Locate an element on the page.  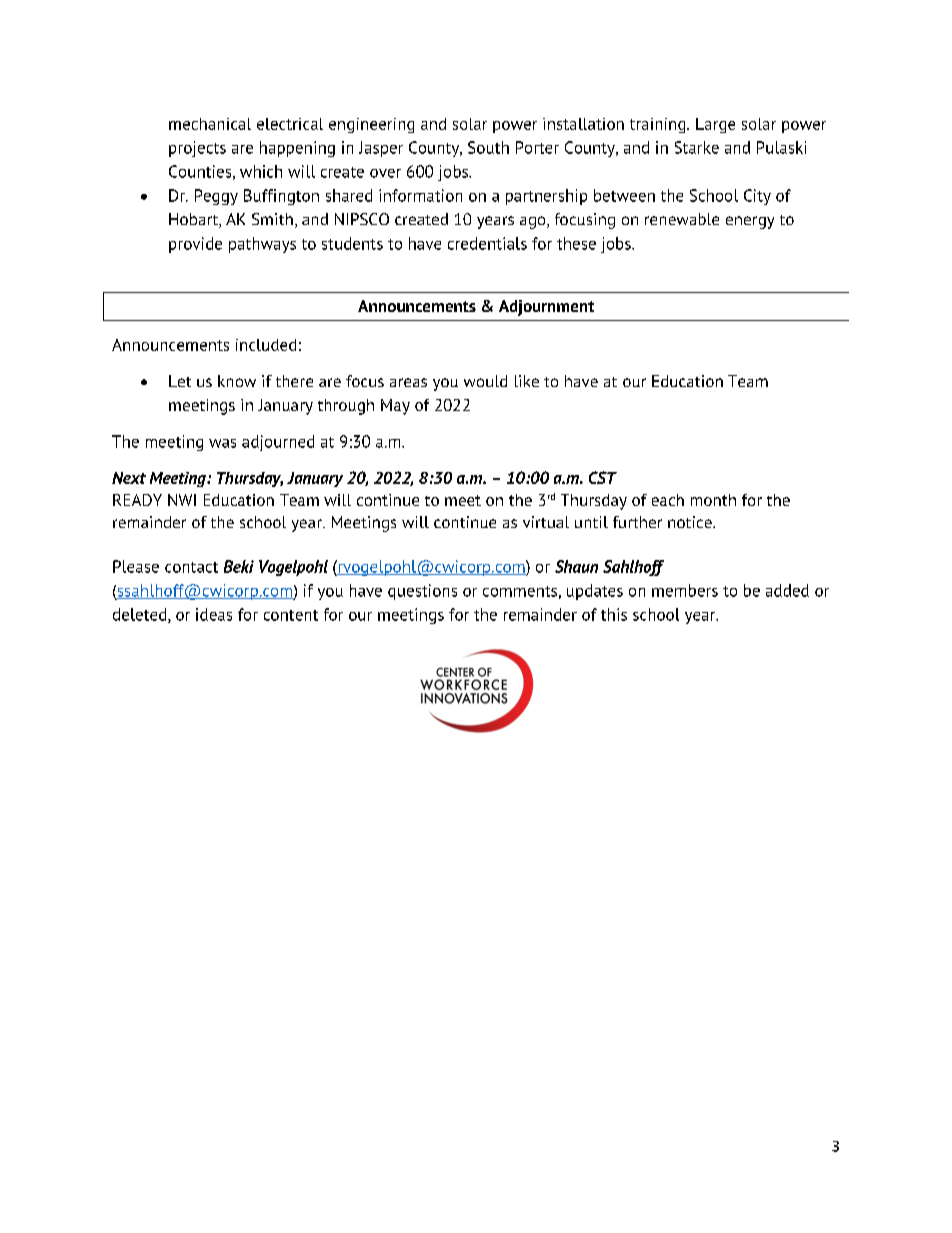
provide is located at coordinates (195, 245).
